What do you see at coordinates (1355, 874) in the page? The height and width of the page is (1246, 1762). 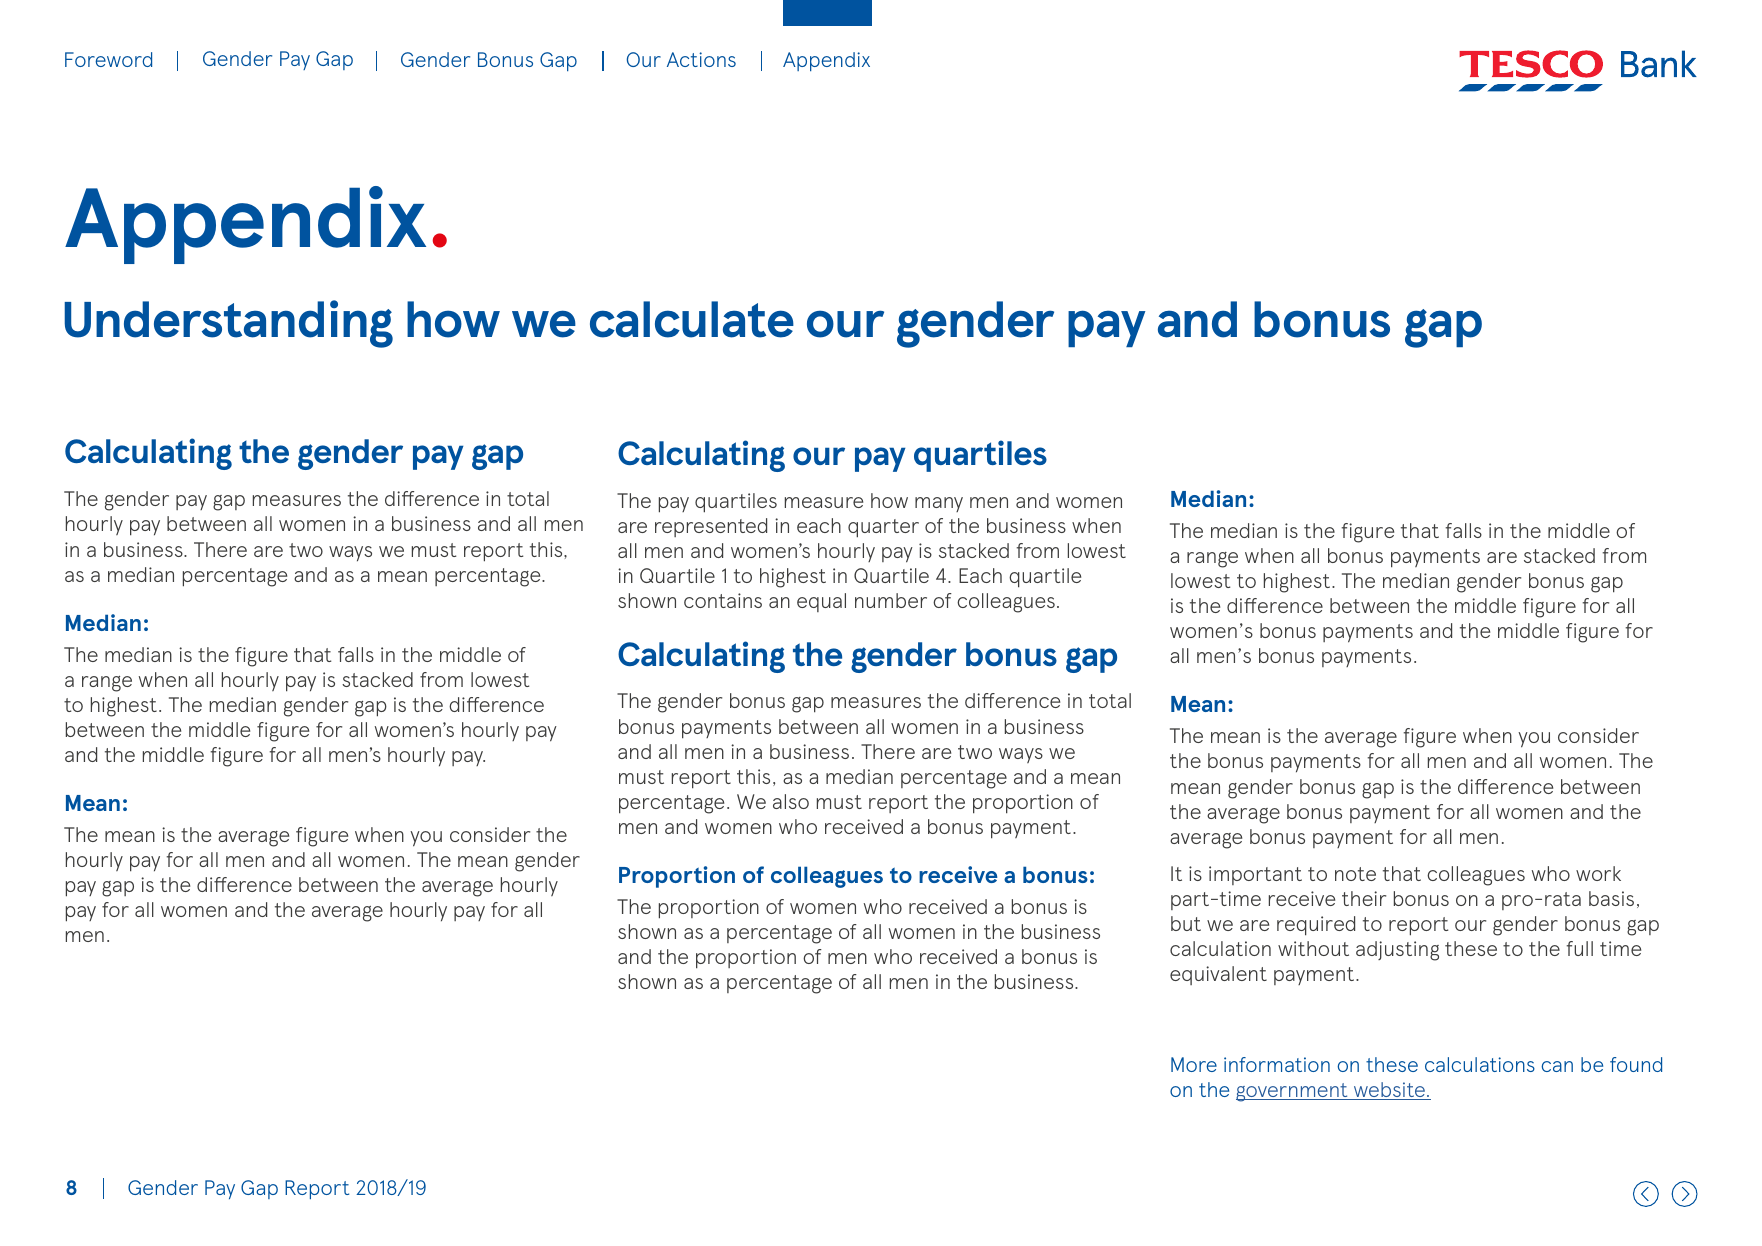 I see `note` at bounding box center [1355, 874].
